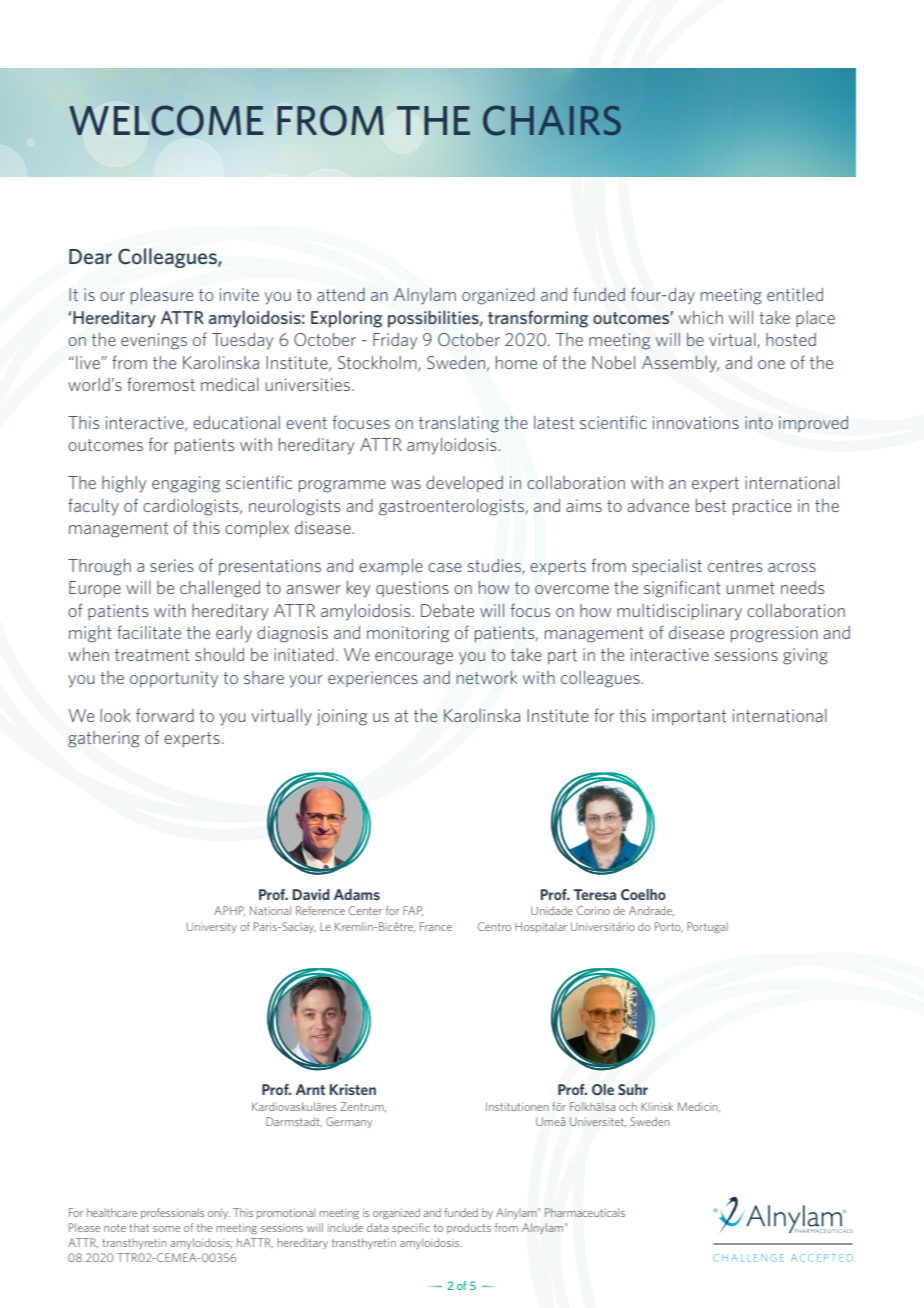 This screenshot has width=924, height=1308. What do you see at coordinates (552, 120) in the screenshot?
I see `CHAIRS` at bounding box center [552, 120].
